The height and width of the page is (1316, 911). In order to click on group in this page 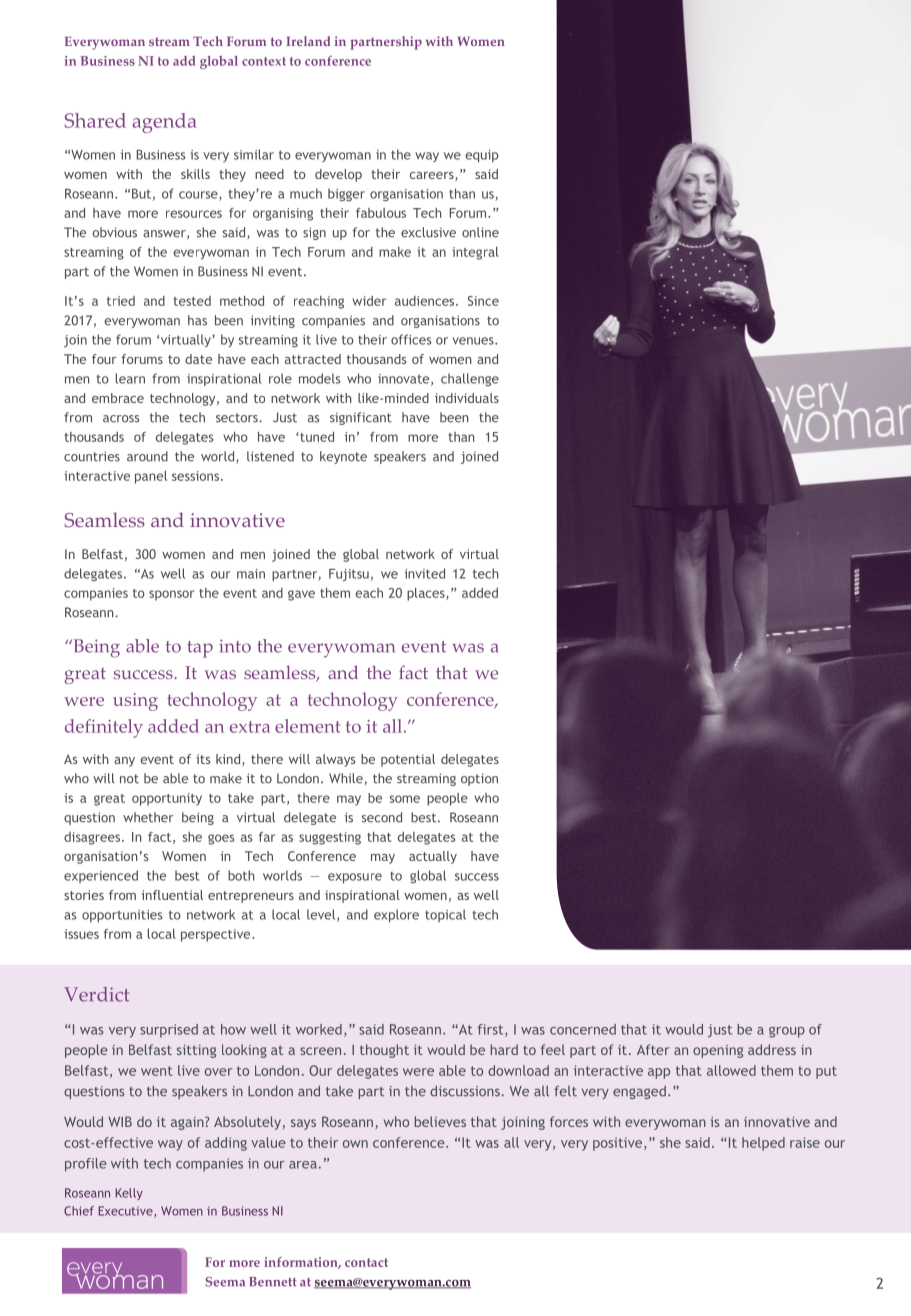, I will do `click(787, 1032)`.
